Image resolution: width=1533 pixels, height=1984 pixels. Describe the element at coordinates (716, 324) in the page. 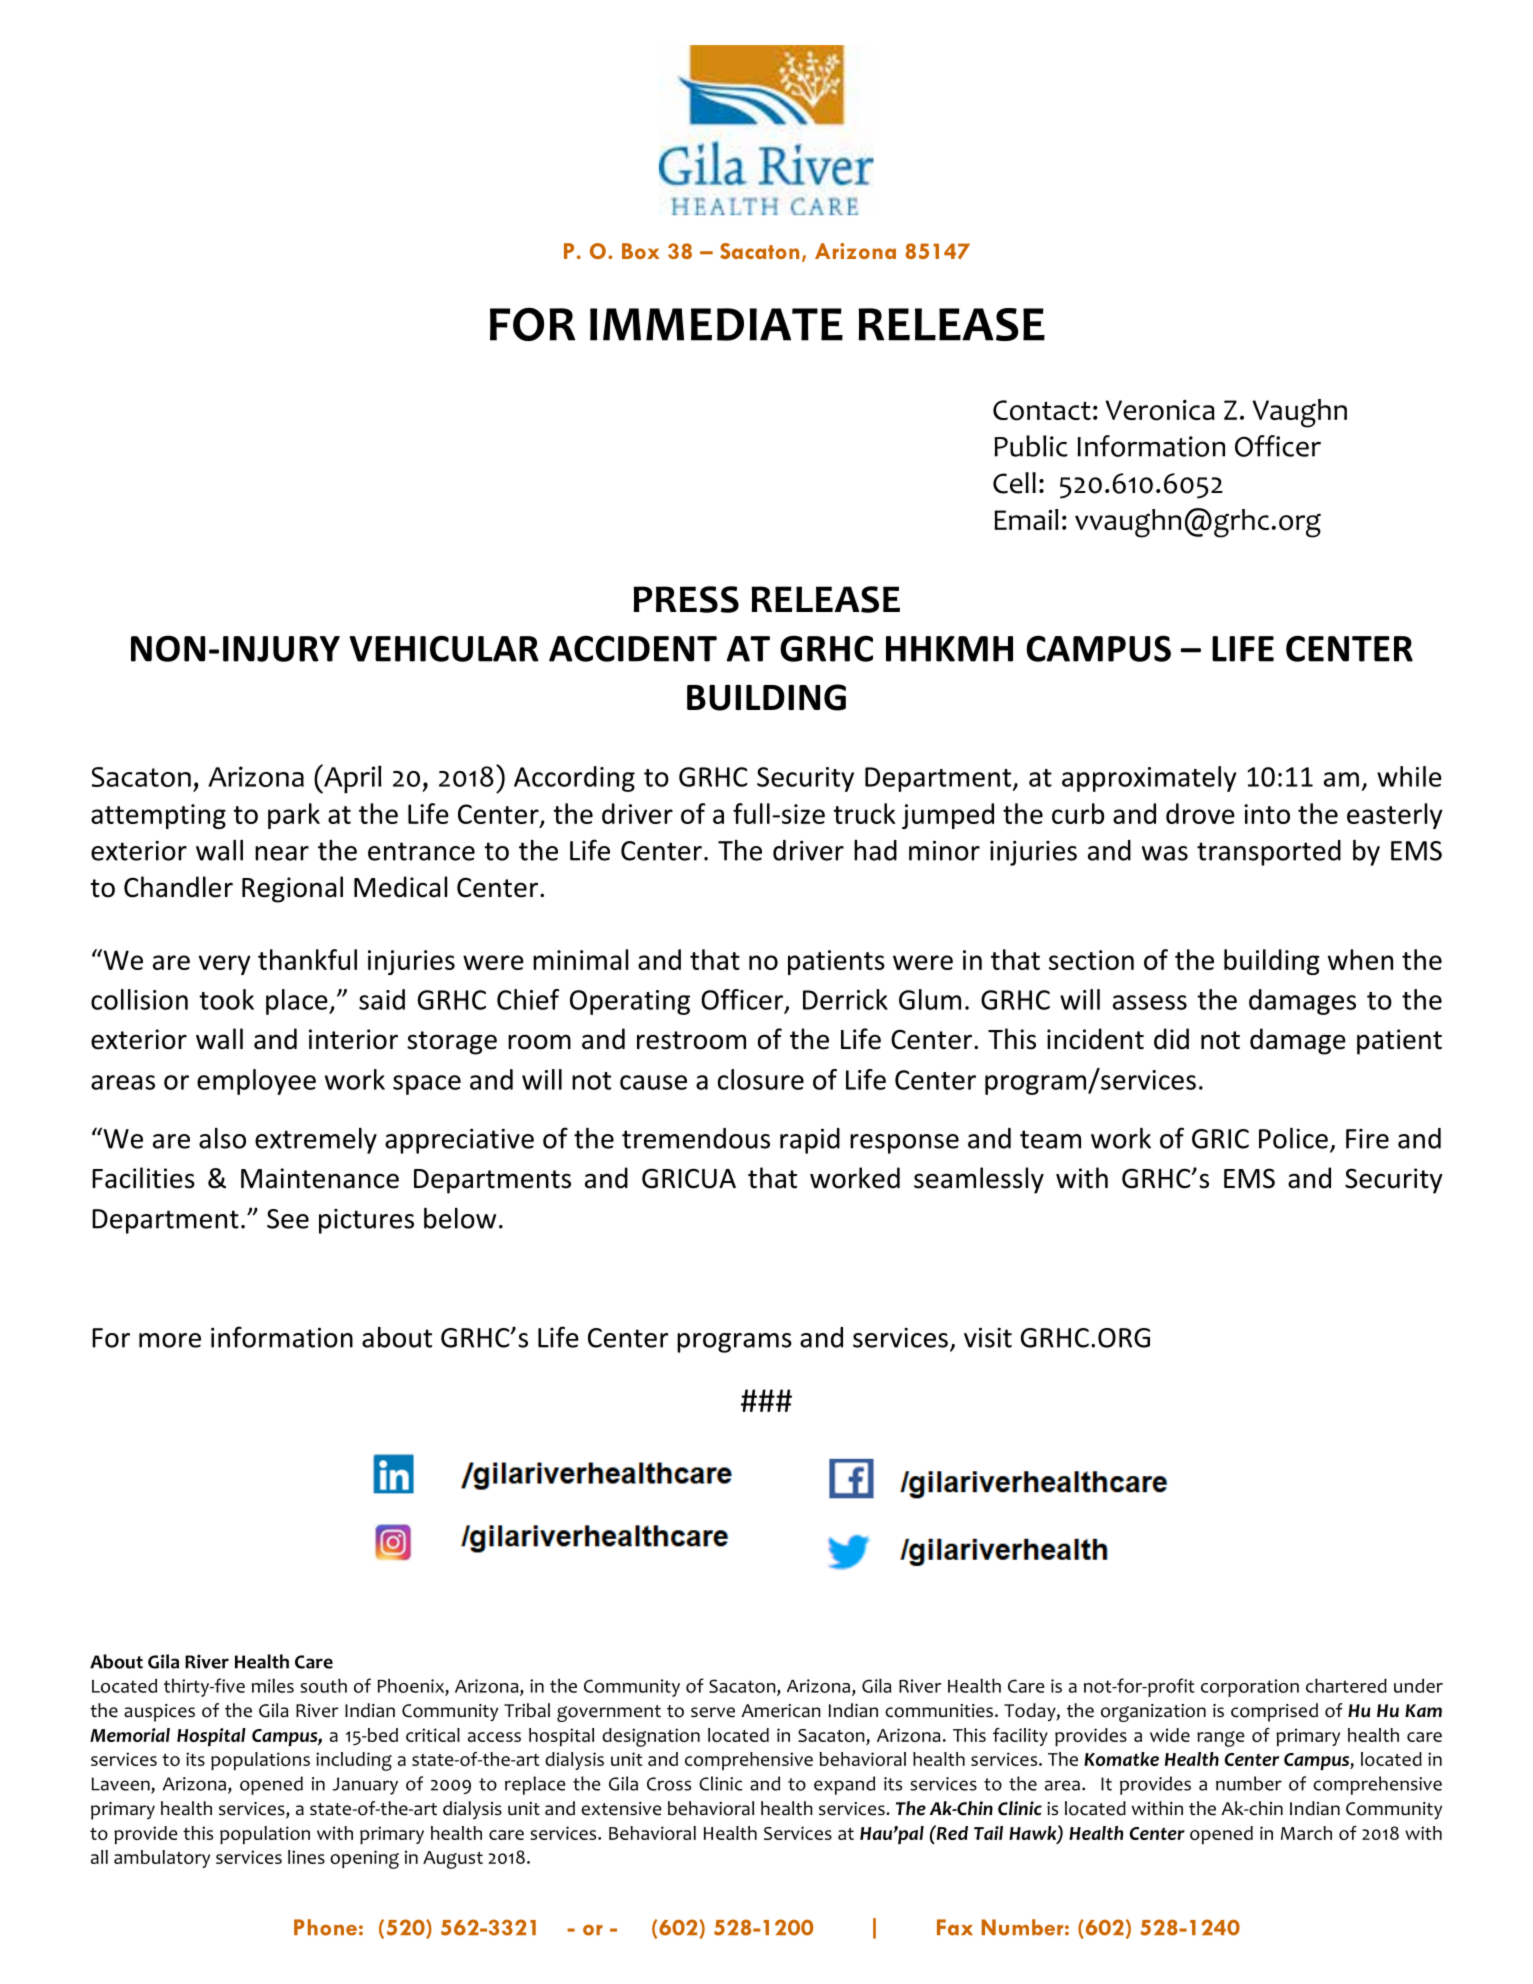

I see `IMMEDIATE` at that location.
